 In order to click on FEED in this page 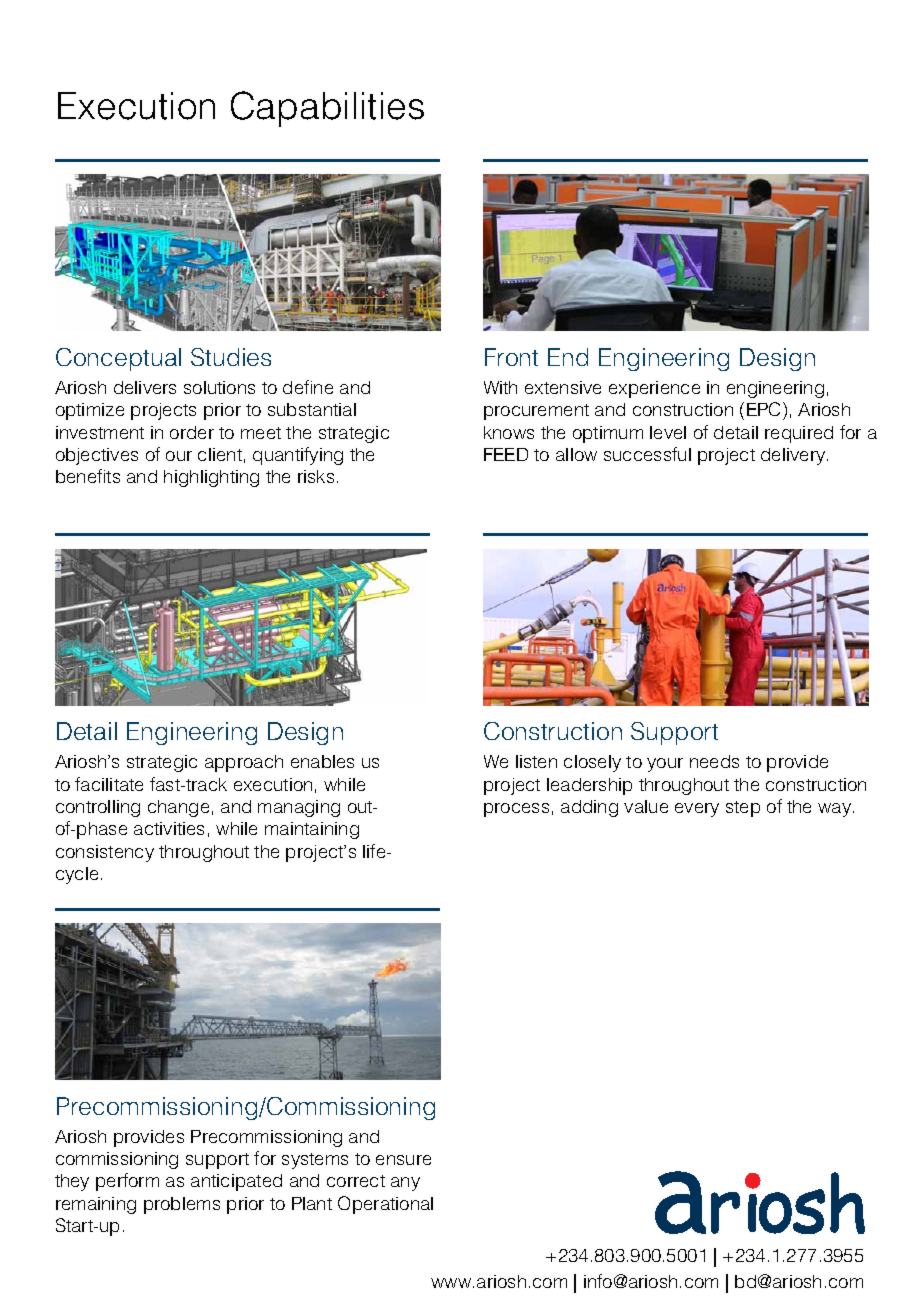, I will do `click(506, 454)`.
